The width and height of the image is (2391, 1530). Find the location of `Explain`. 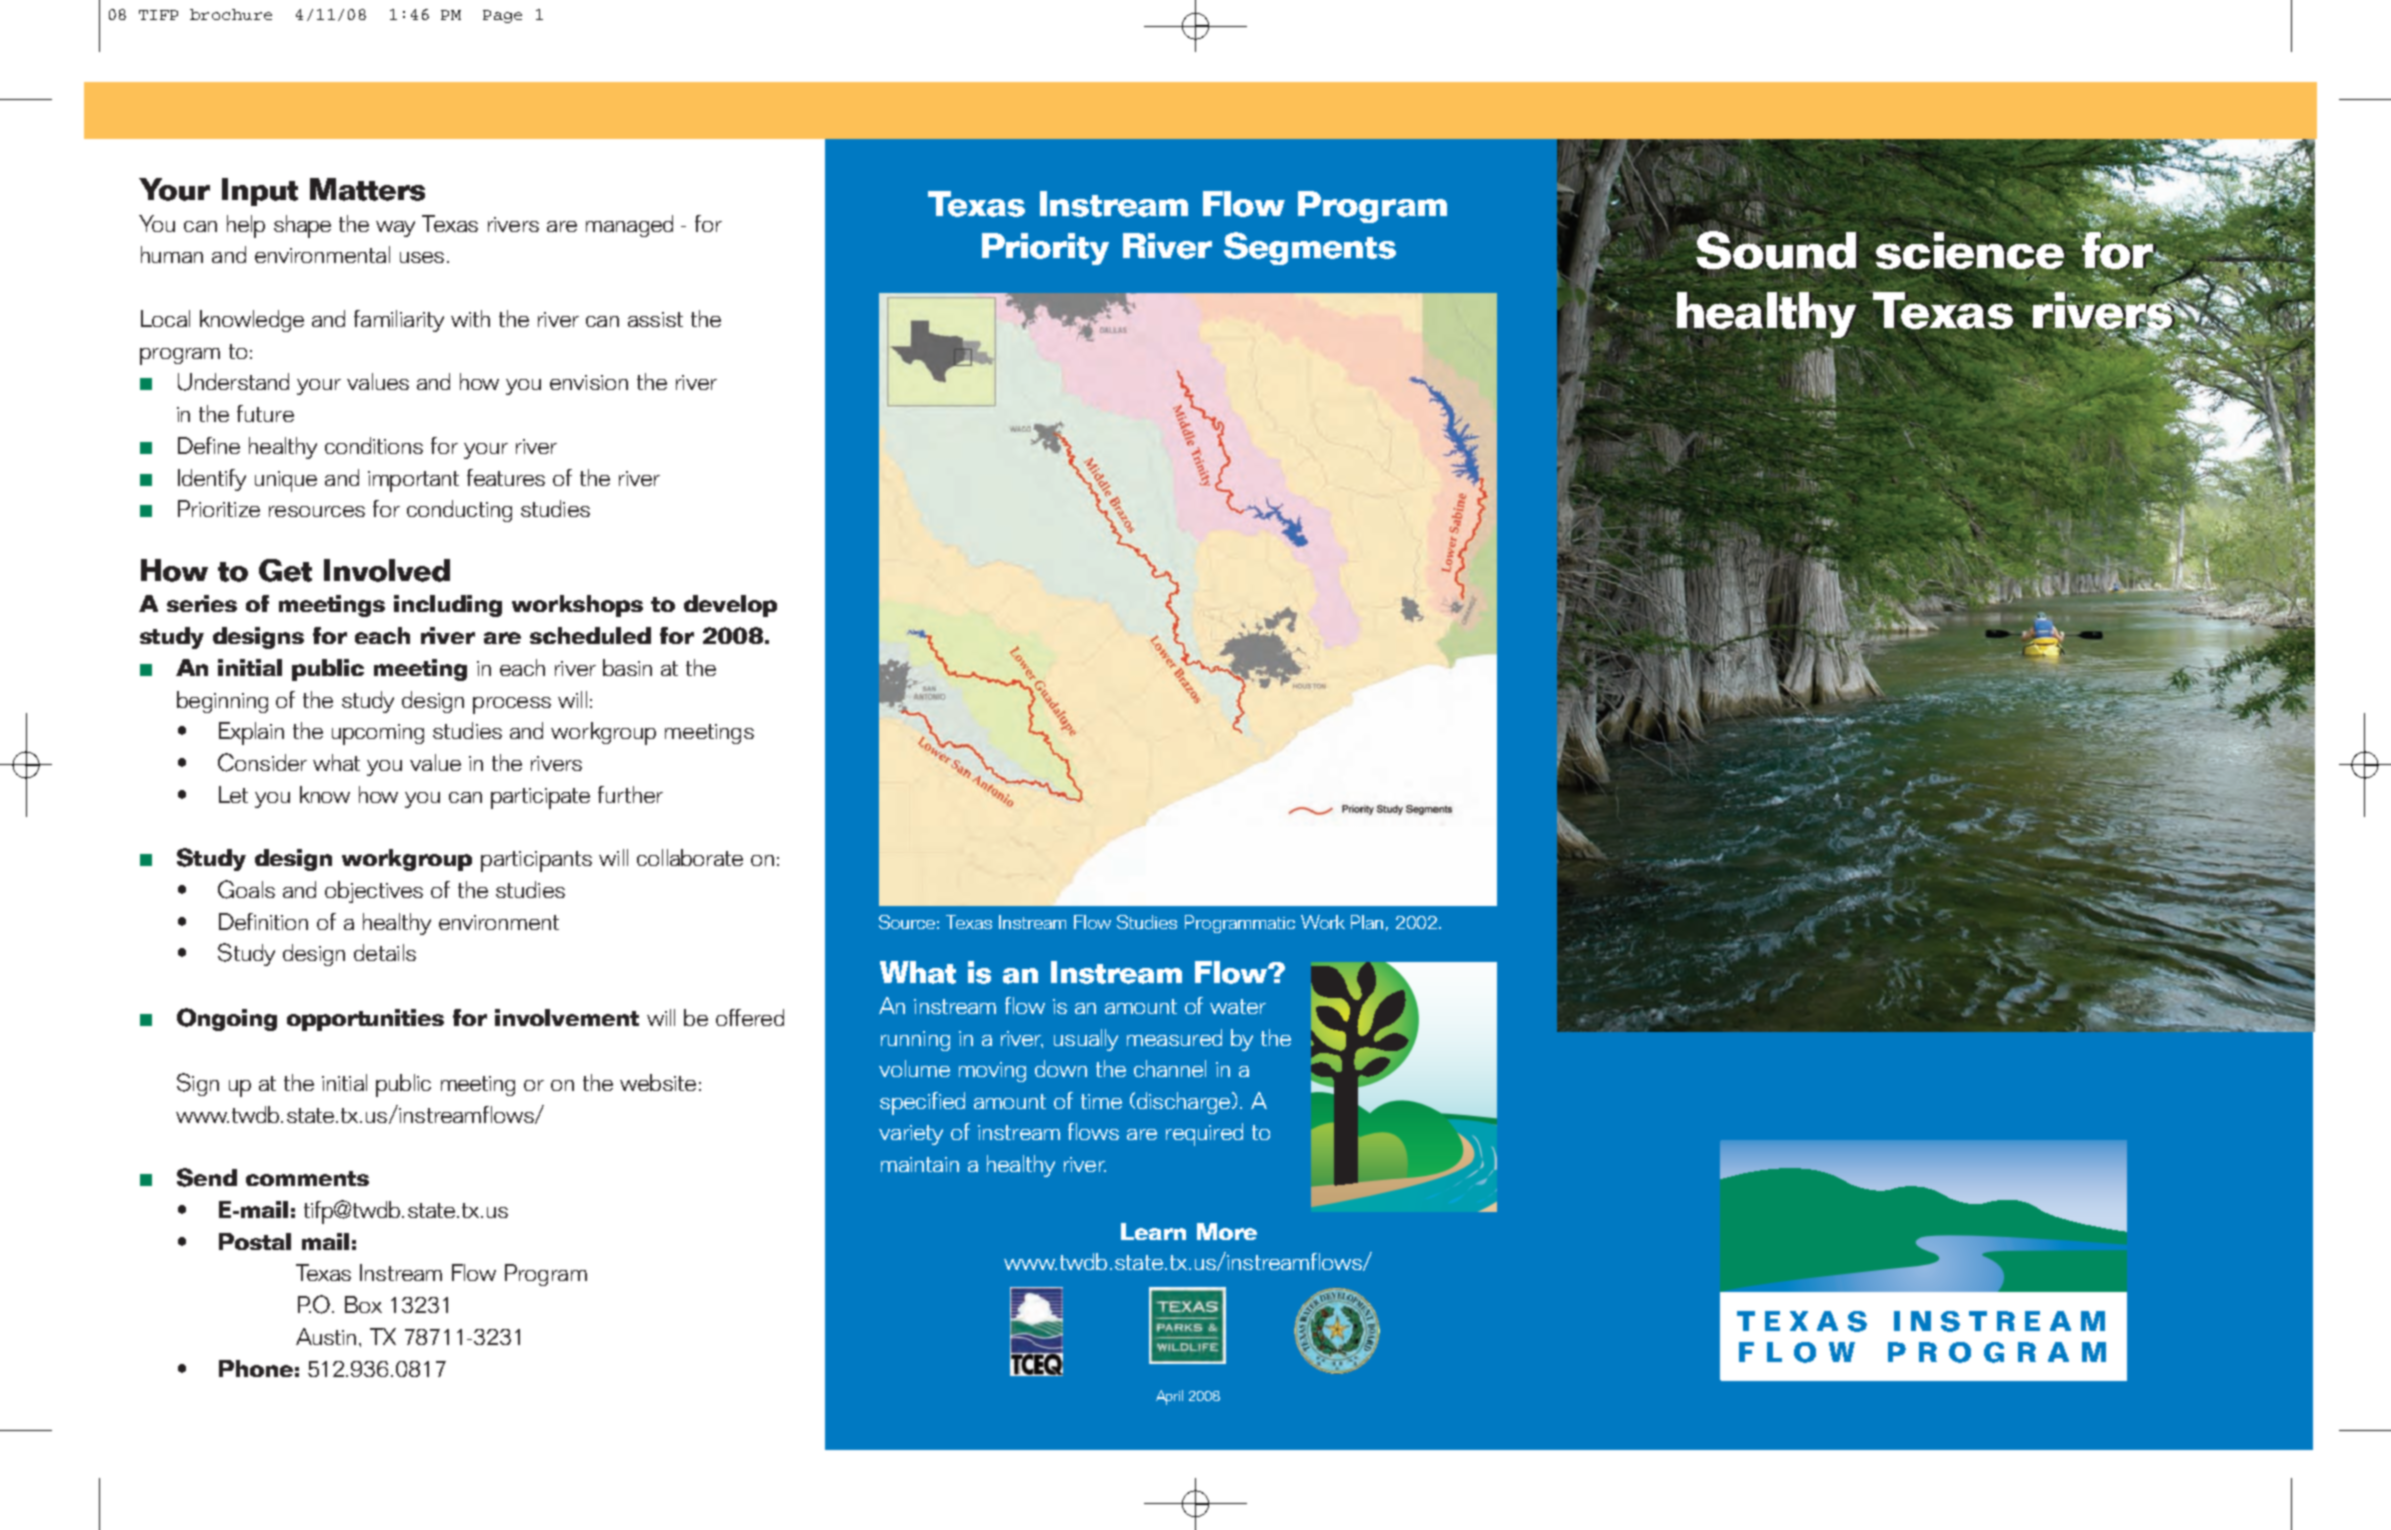

Explain is located at coordinates (251, 733).
